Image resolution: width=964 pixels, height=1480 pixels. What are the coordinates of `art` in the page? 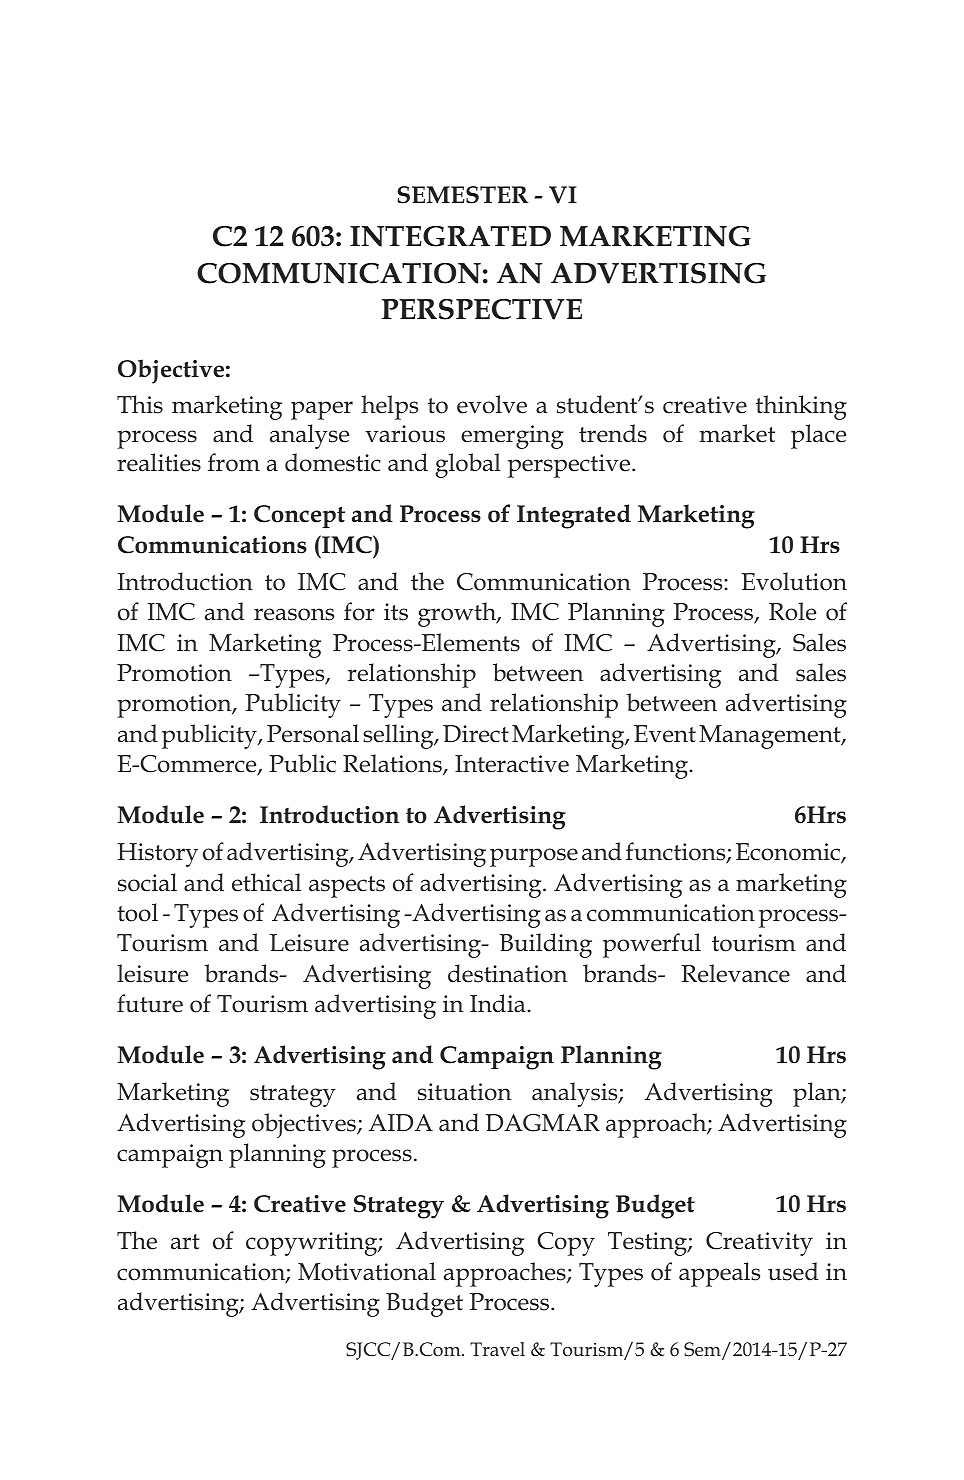 It's located at (185, 1242).
